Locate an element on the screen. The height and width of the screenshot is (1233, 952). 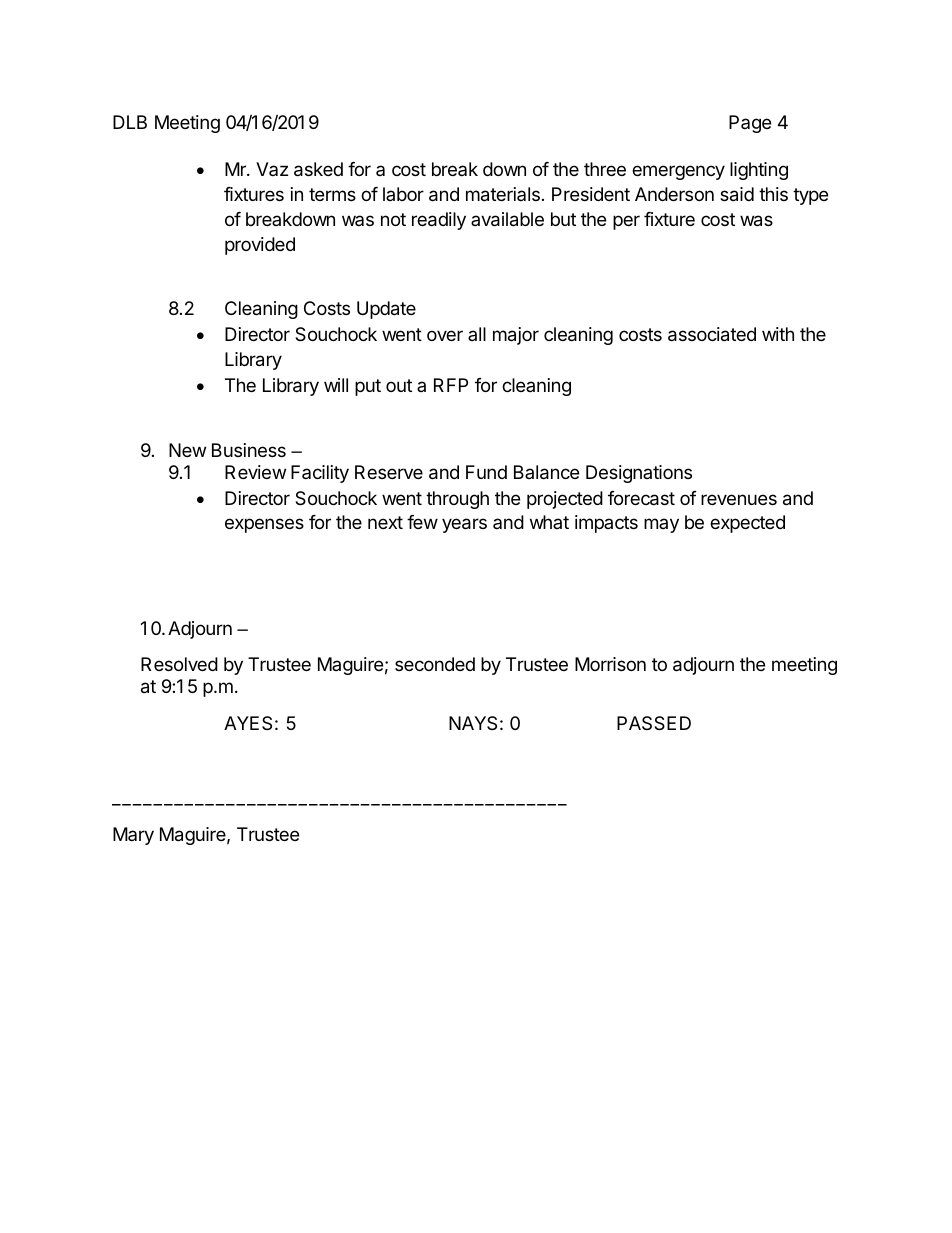
RFP is located at coordinates (451, 385).
